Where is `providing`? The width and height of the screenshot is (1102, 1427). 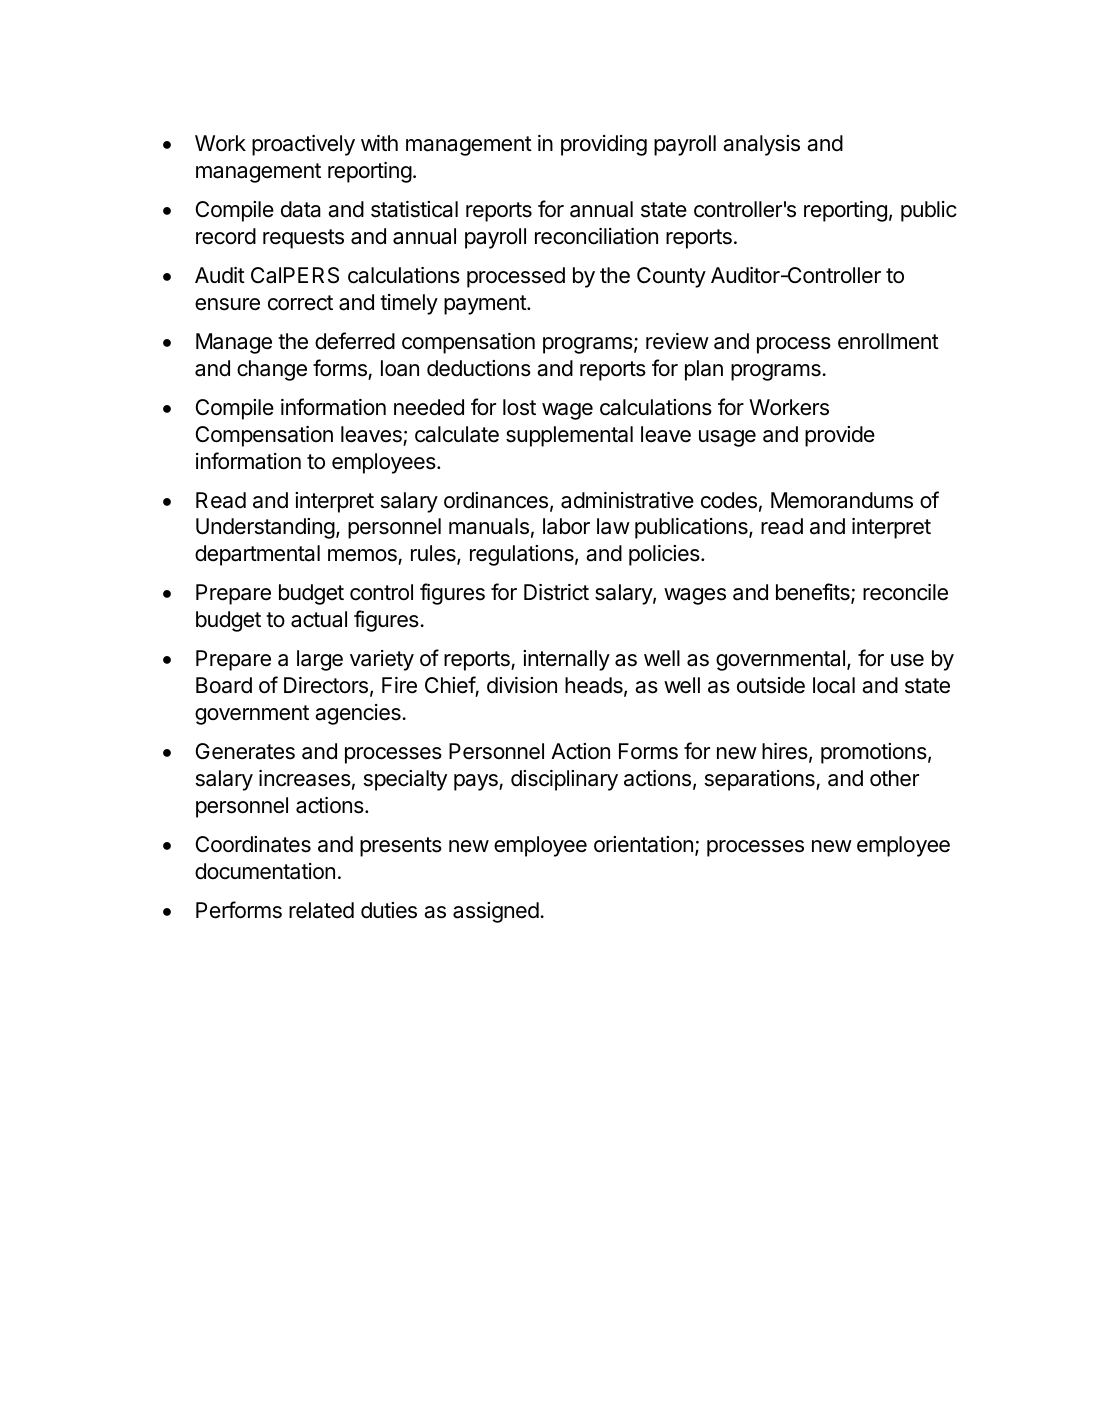
providing is located at coordinates (604, 145).
